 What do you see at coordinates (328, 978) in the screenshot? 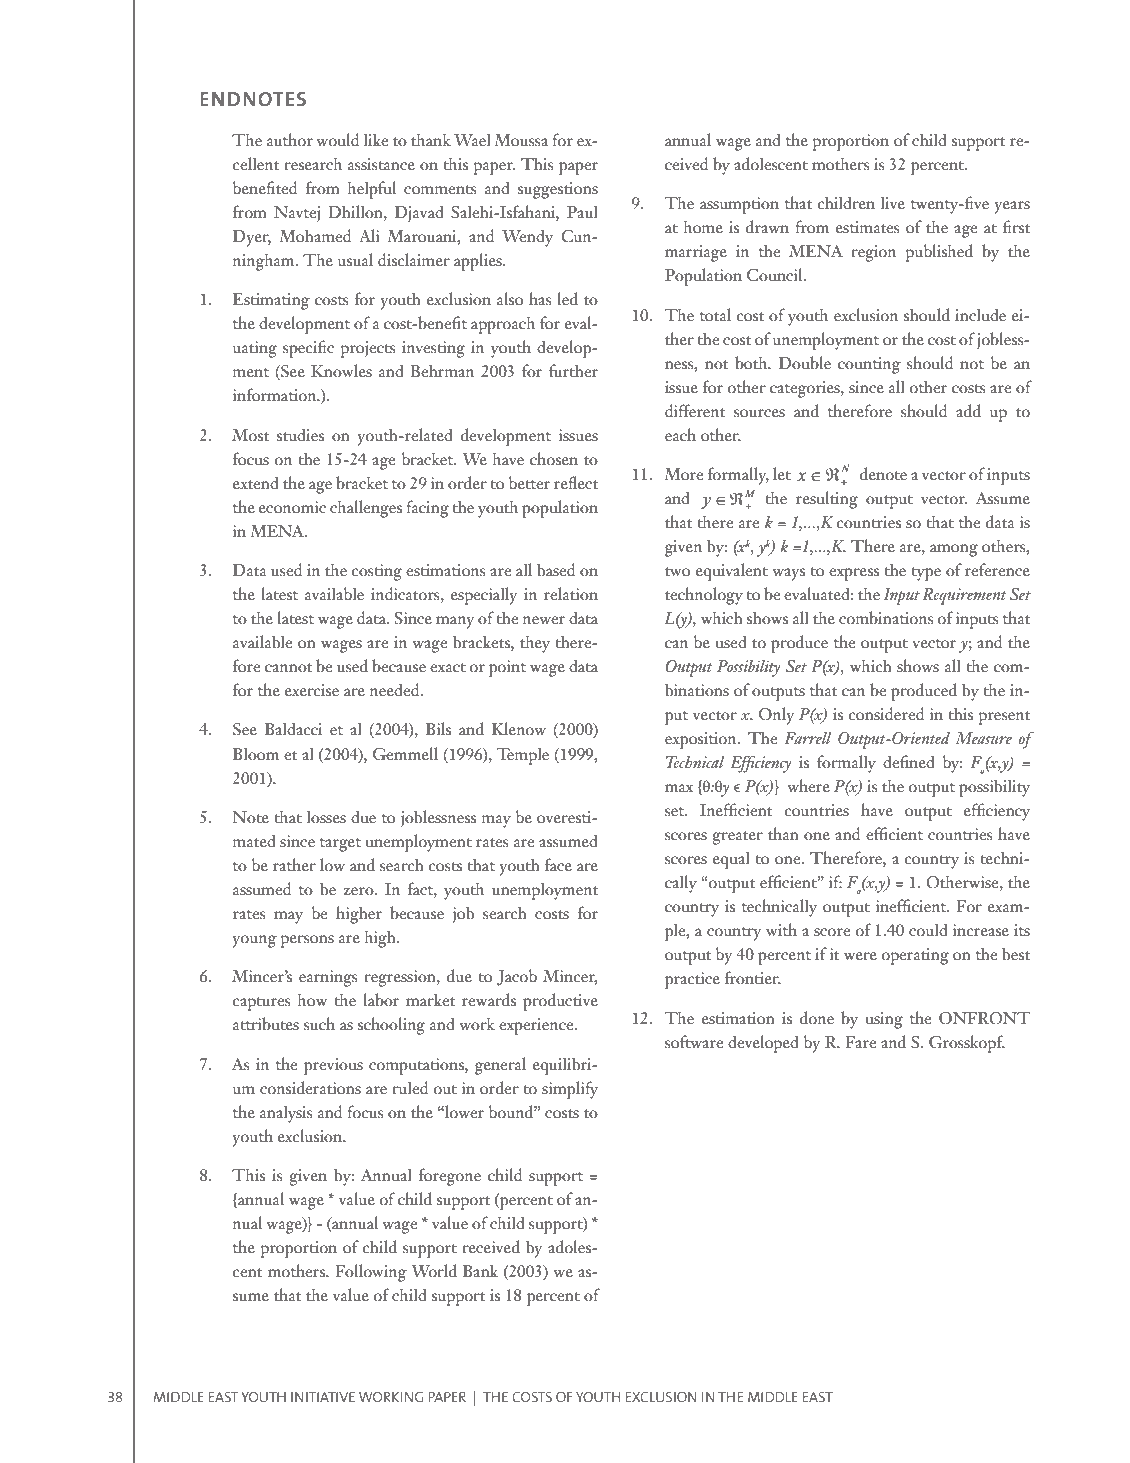
I see `earnings` at bounding box center [328, 978].
